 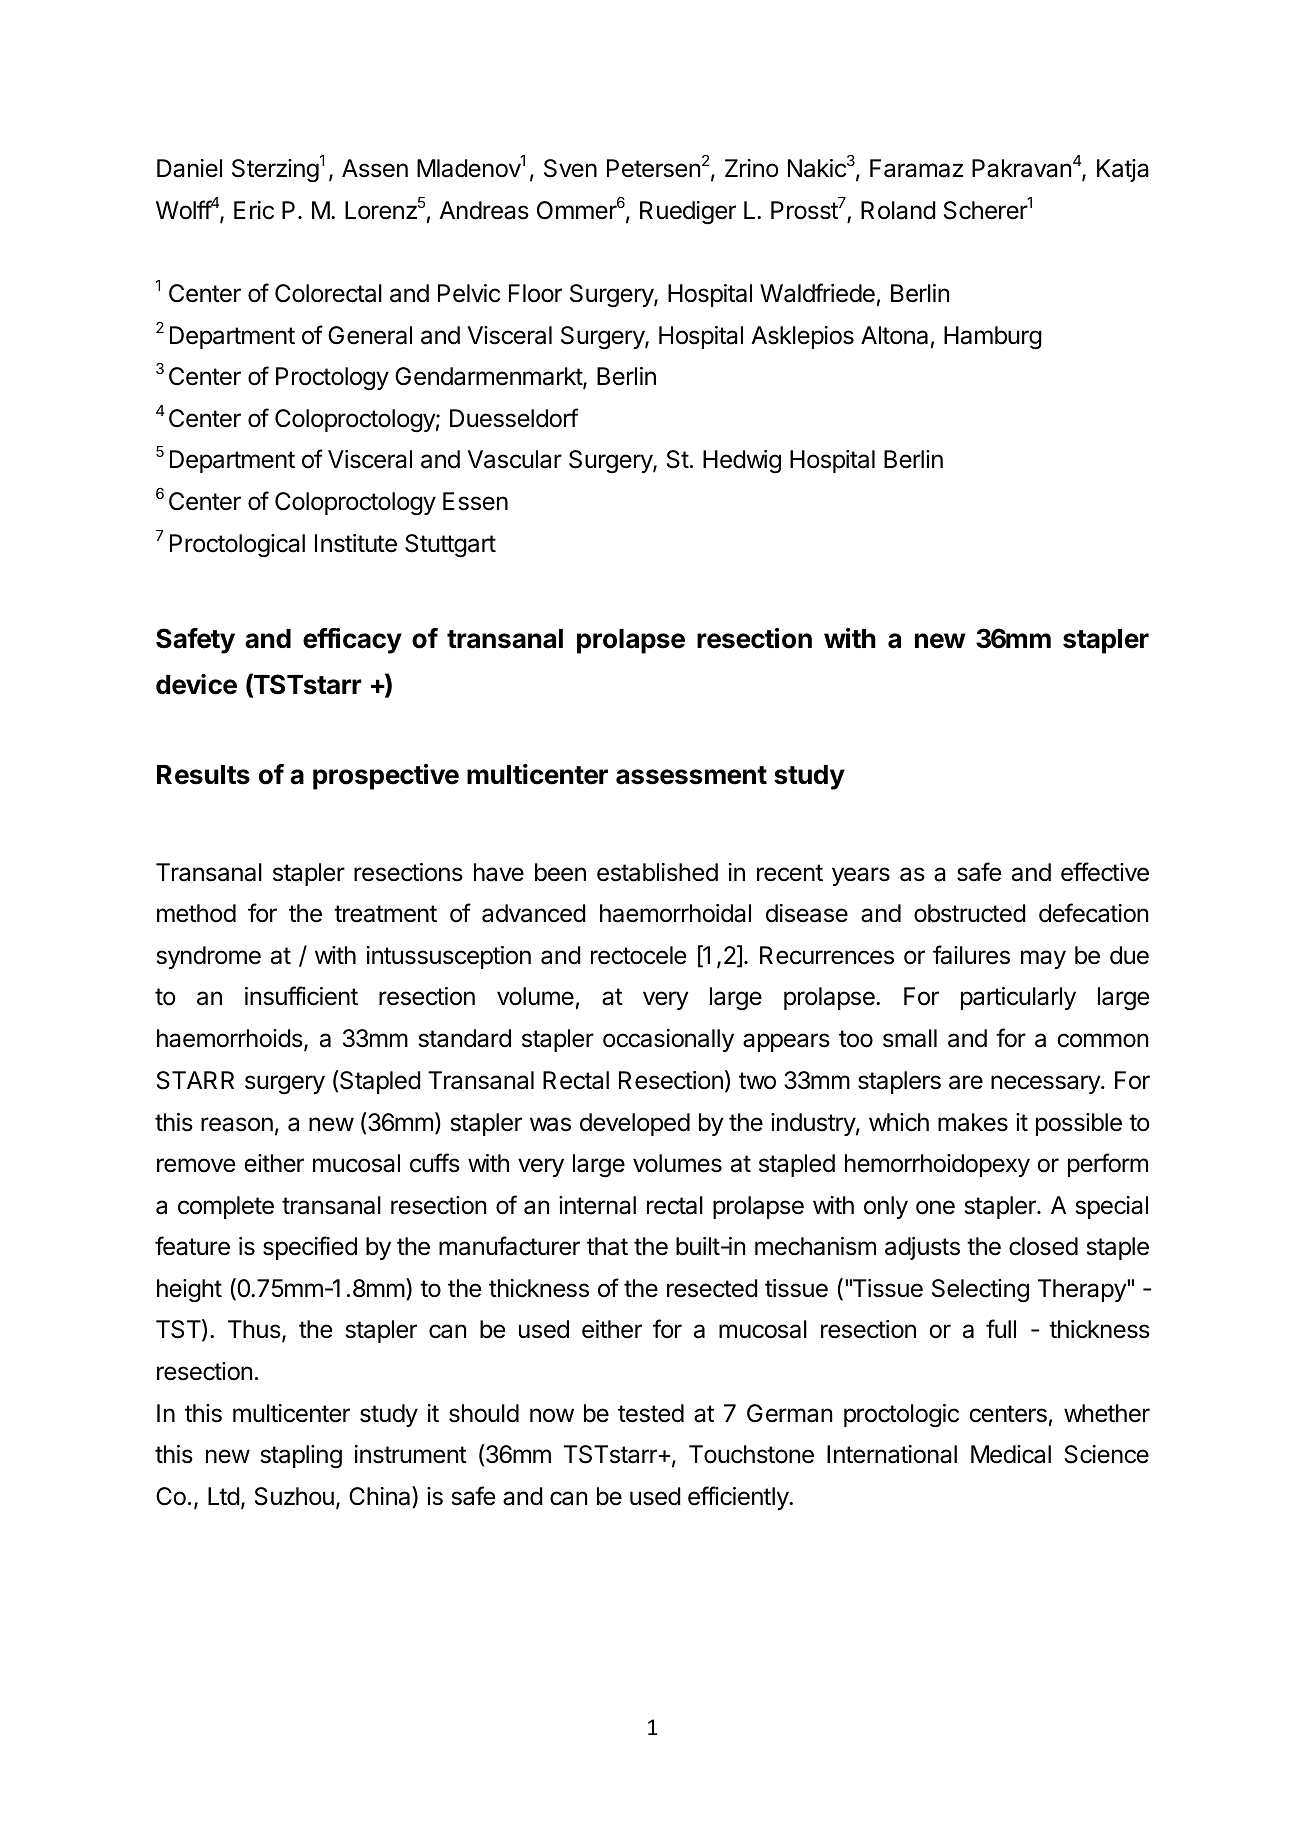 I want to click on prospective, so click(x=386, y=777).
